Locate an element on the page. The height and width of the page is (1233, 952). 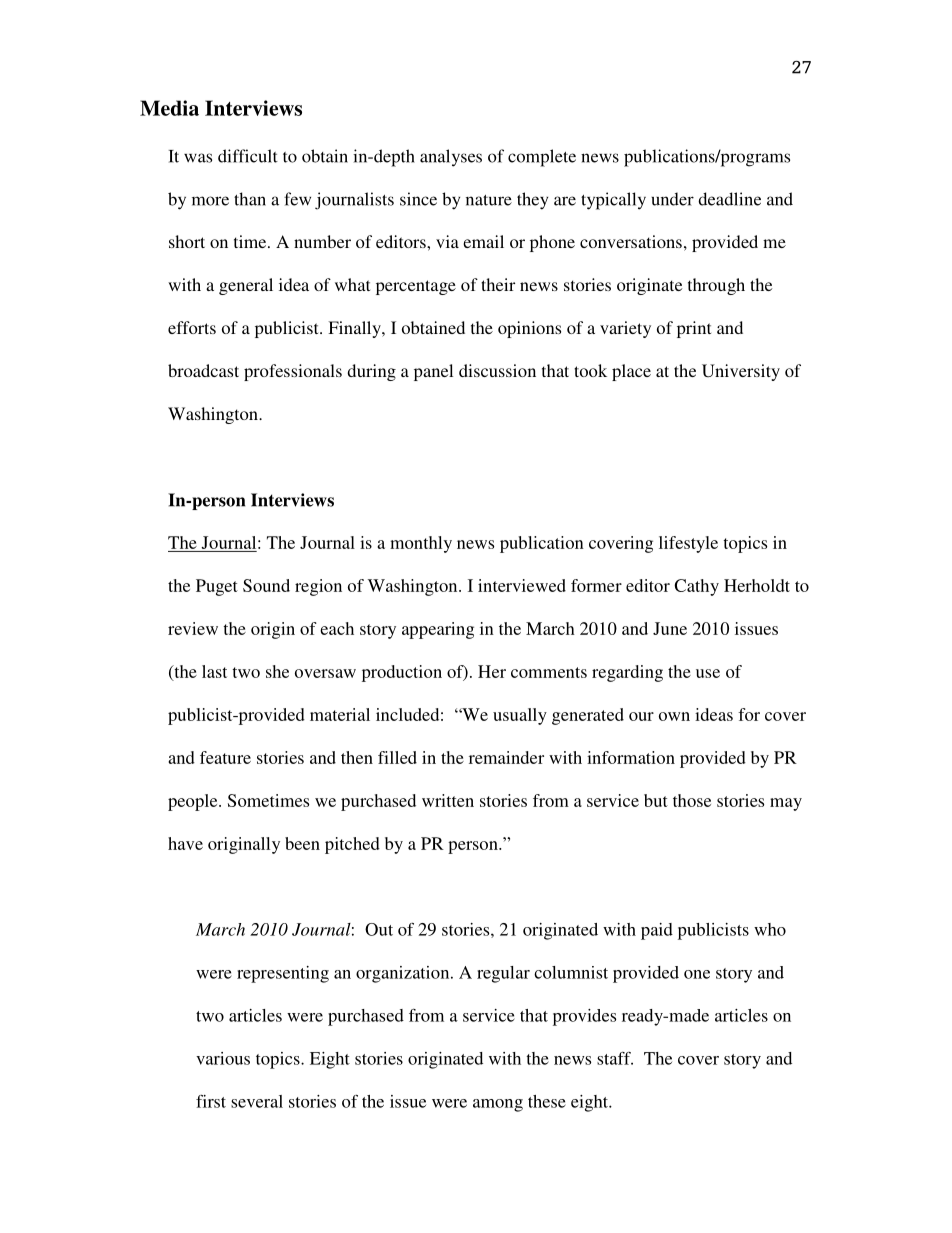
various is located at coordinates (223, 1058).
